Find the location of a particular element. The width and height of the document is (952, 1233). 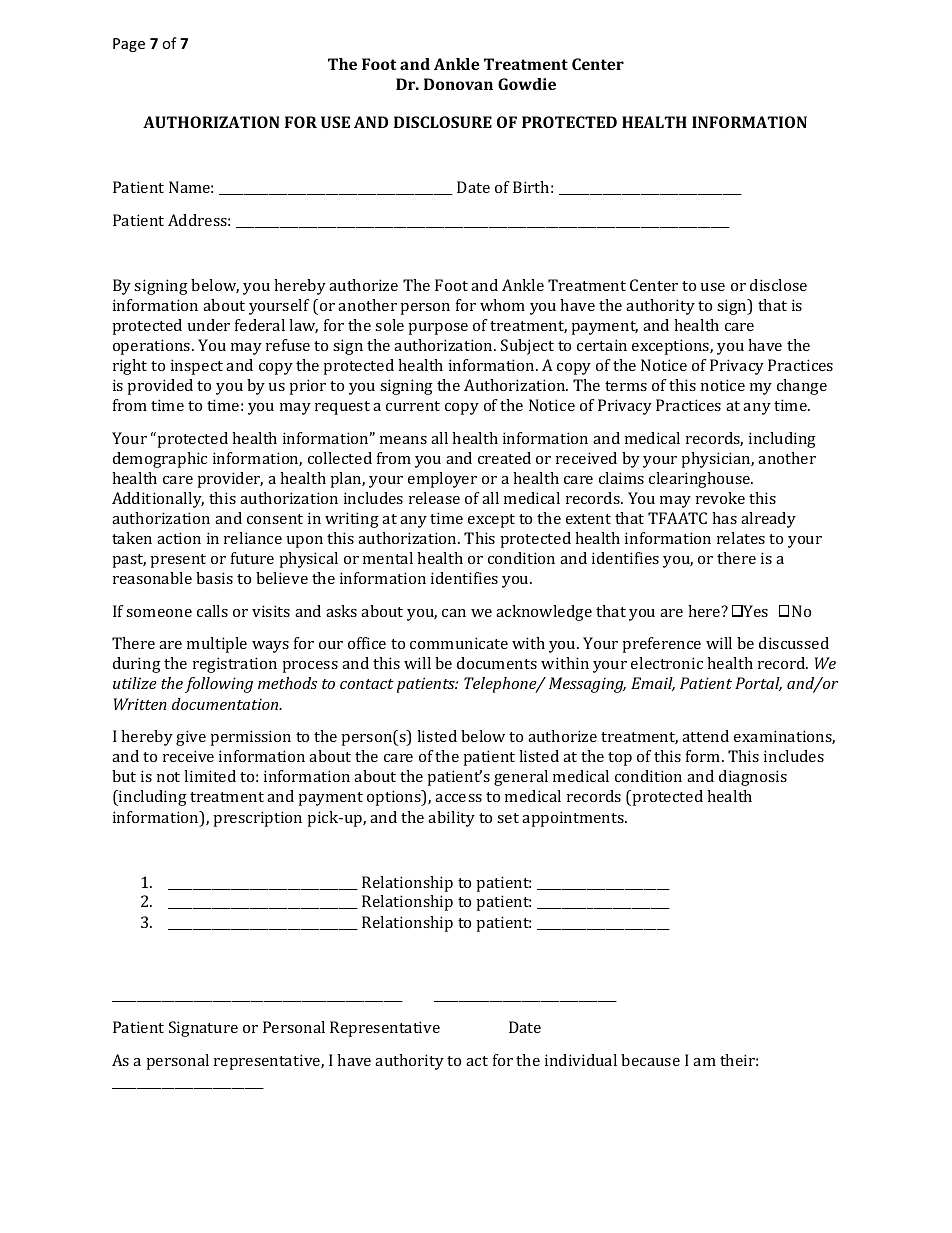

prescription is located at coordinates (257, 819).
